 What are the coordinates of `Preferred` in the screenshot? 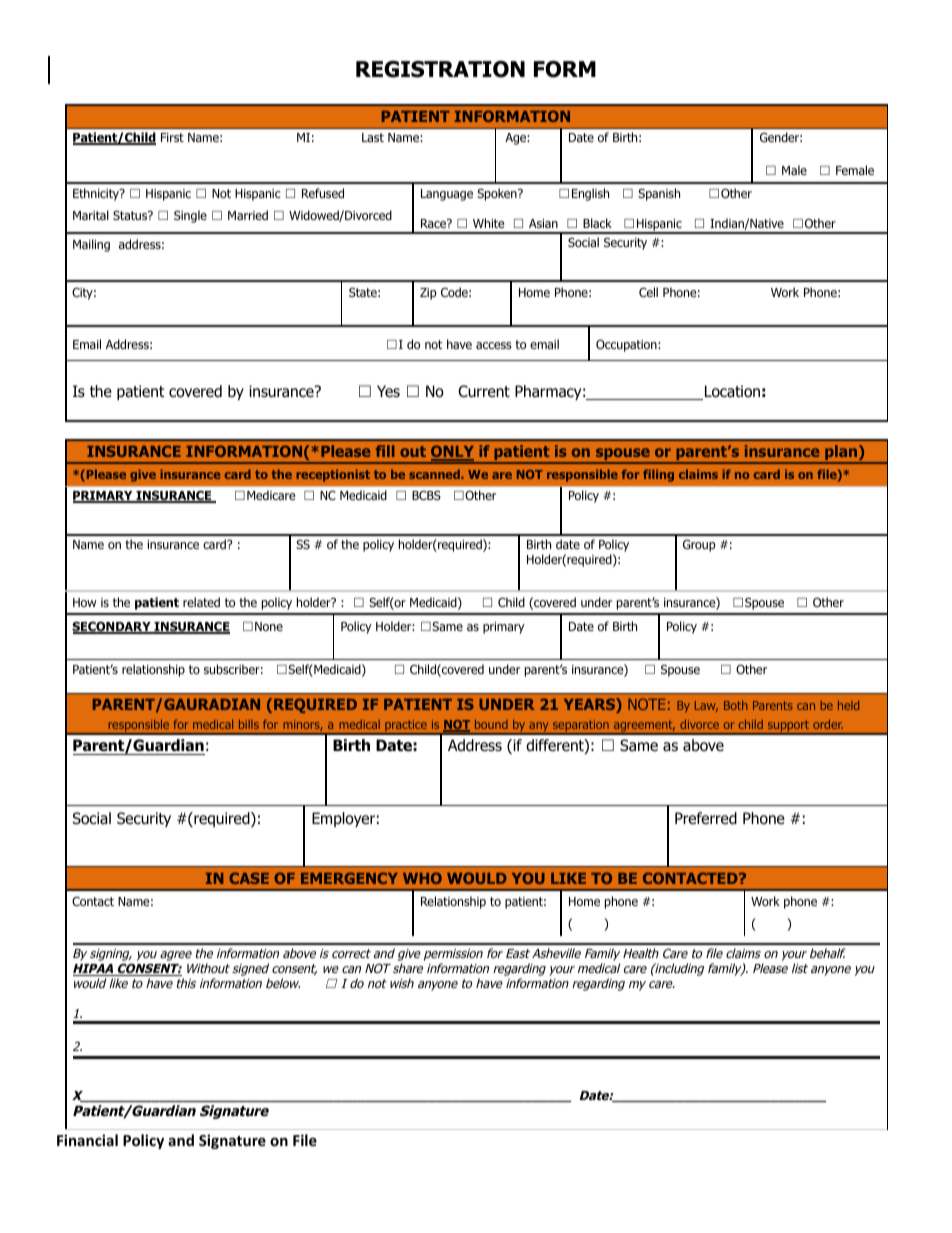 It's located at (706, 818).
